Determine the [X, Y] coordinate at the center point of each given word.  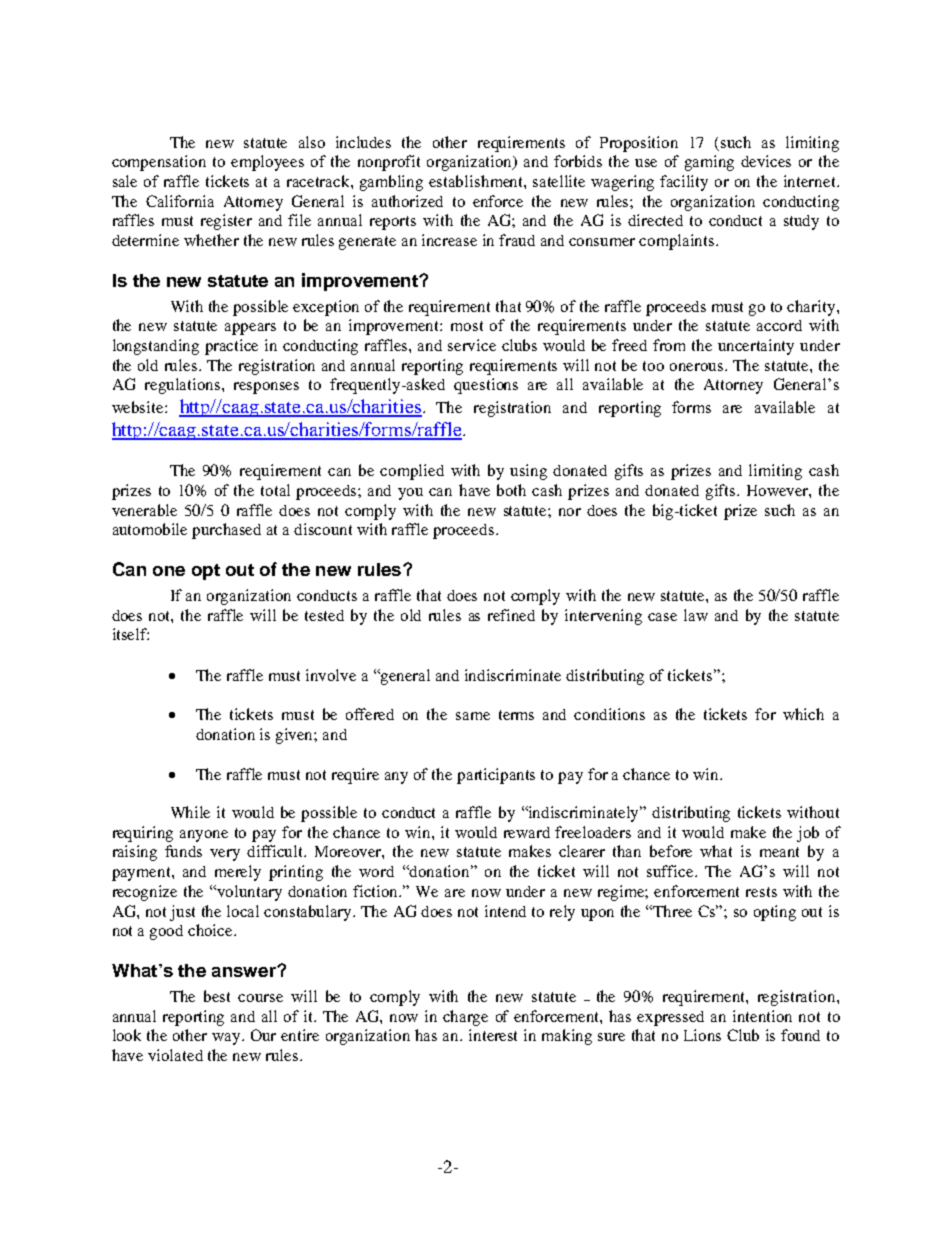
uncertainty [756, 347]
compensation [159, 163]
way [227, 1039]
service [472, 345]
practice [231, 347]
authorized [407, 201]
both [511, 490]
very [225, 855]
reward [527, 832]
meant [779, 852]
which [803, 714]
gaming [709, 163]
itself [131, 634]
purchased [226, 531]
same [473, 716]
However [779, 491]
